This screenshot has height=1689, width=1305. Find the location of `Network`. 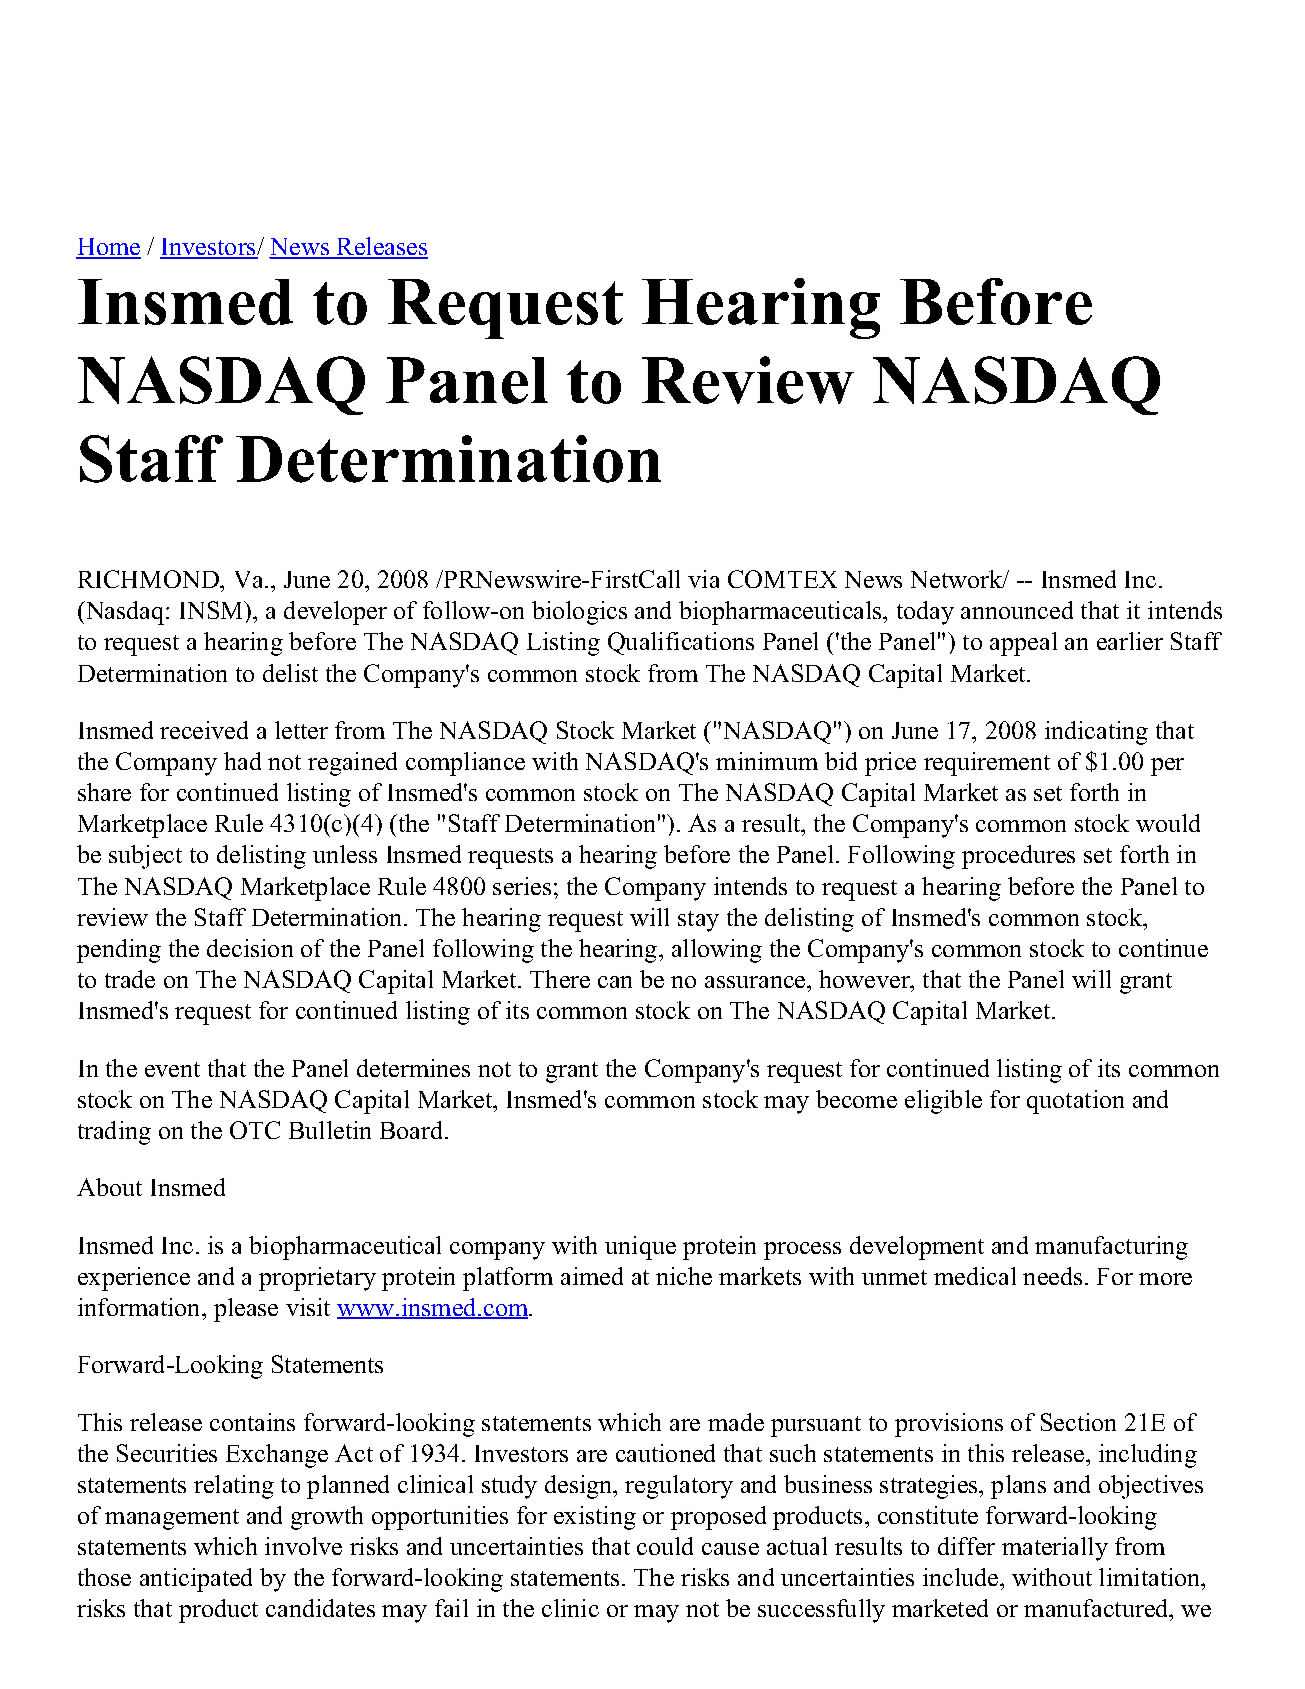

Network is located at coordinates (958, 579).
